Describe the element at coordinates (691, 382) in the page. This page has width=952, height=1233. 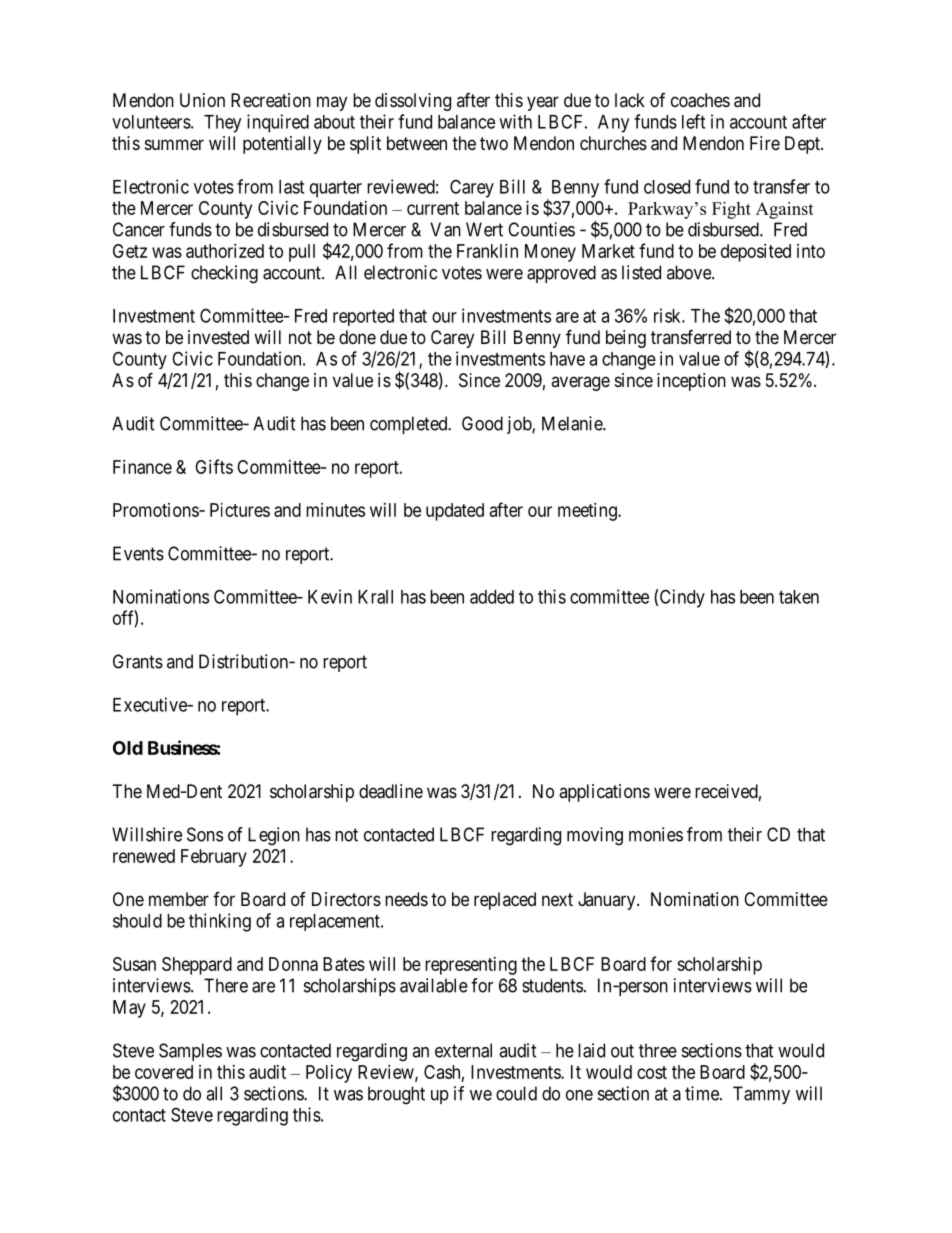
I see `inception` at that location.
